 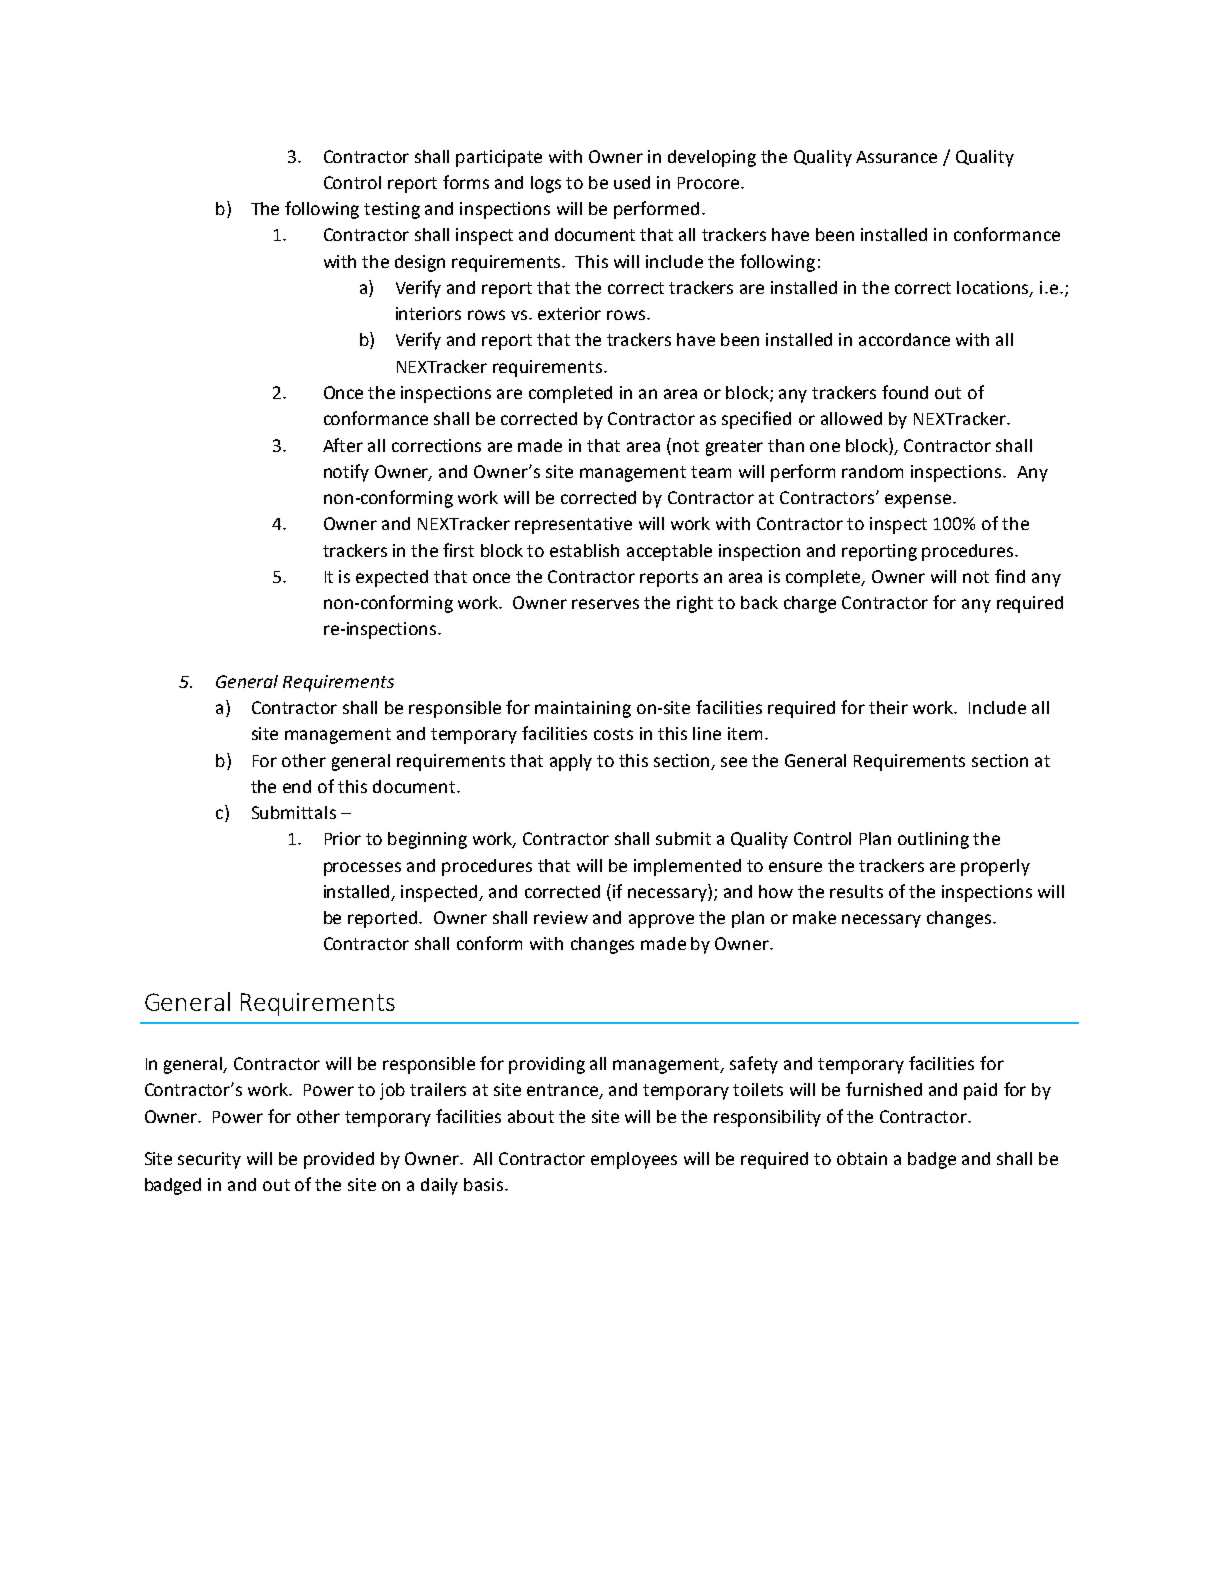 I want to click on Assurance, so click(x=896, y=157).
